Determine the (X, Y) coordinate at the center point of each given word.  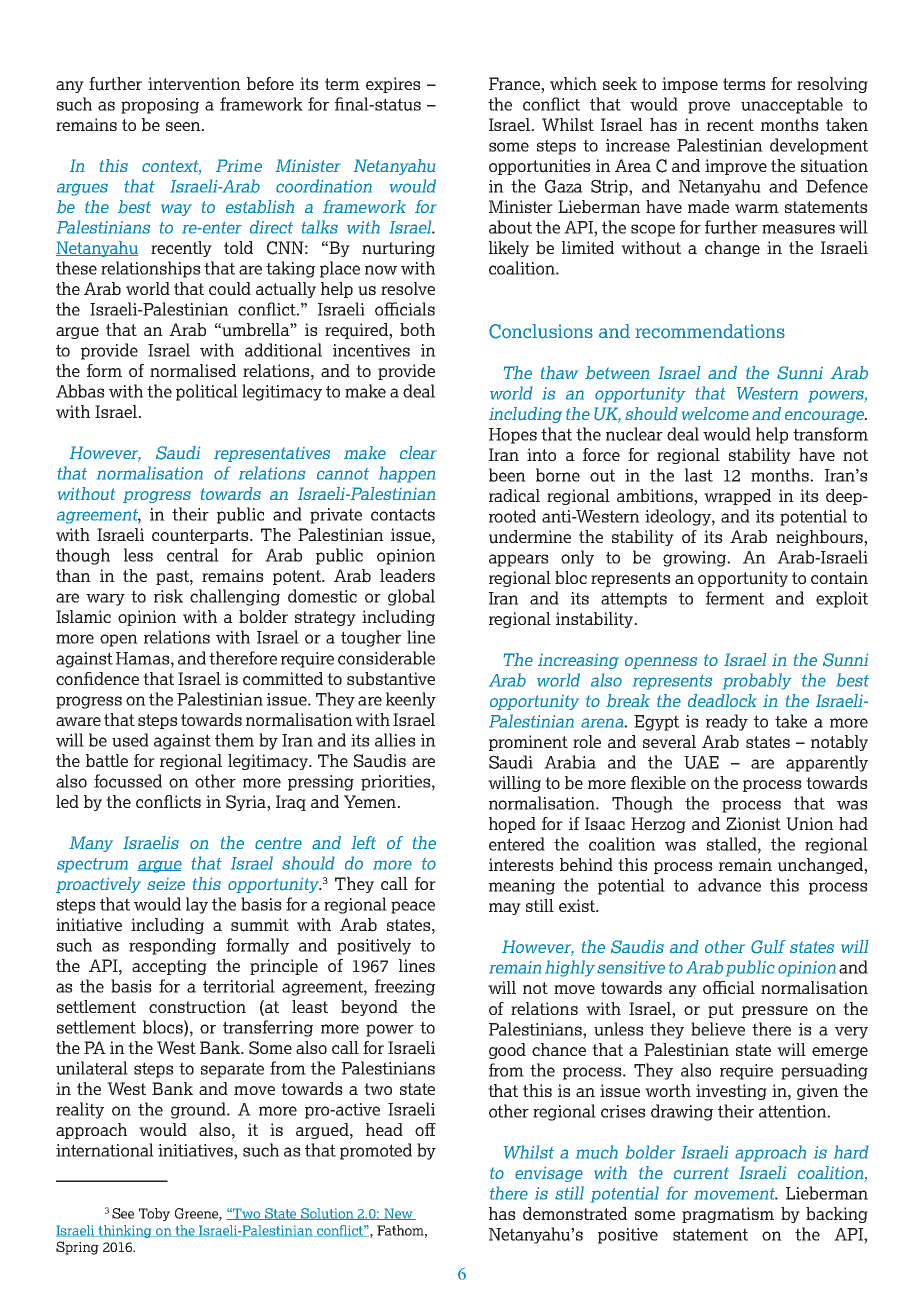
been (507, 475)
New (398, 1214)
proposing (160, 106)
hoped (512, 825)
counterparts (201, 536)
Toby (154, 1214)
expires (393, 85)
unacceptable (792, 105)
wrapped (737, 497)
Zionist (753, 823)
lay (197, 905)
